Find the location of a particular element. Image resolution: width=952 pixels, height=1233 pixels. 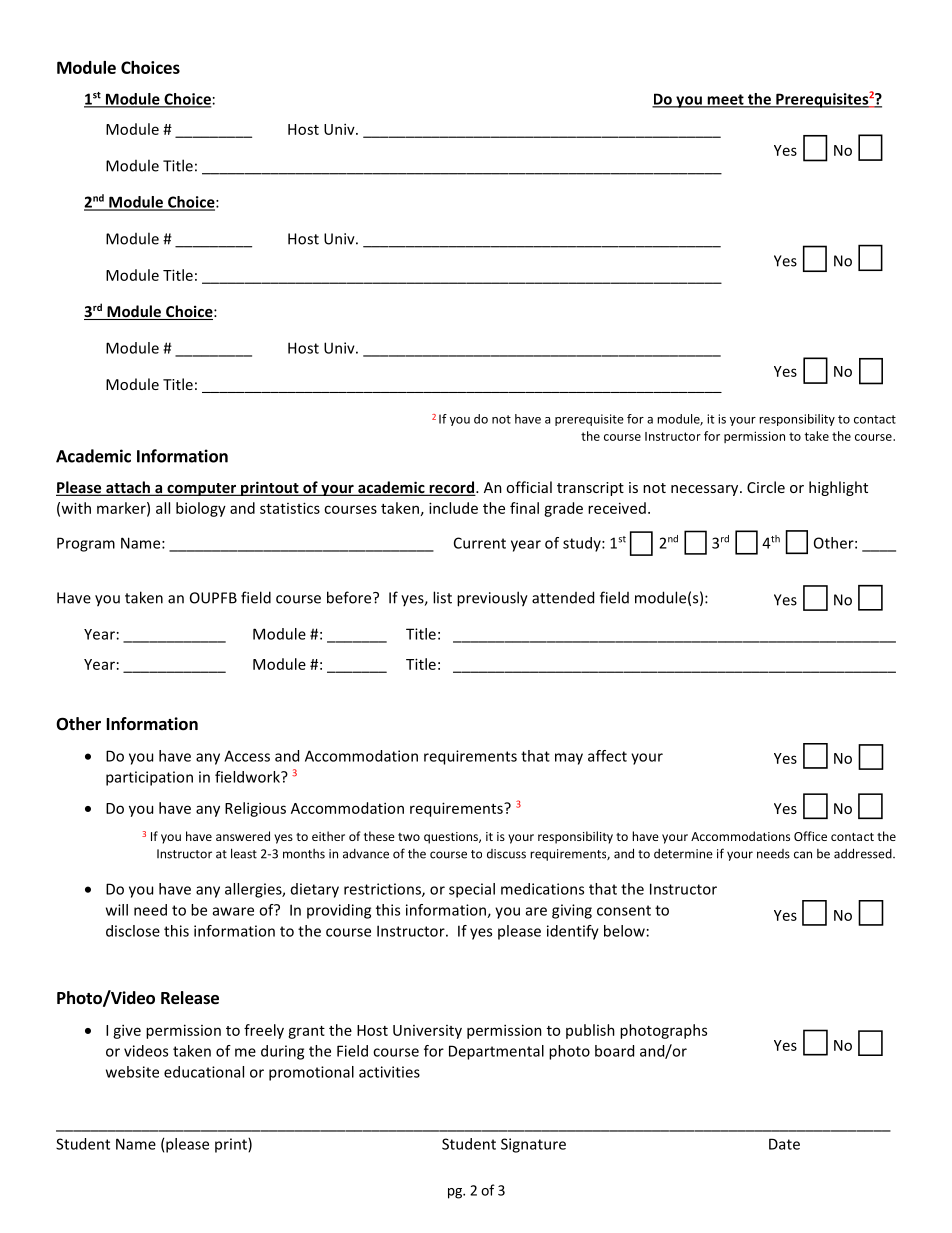

meet is located at coordinates (725, 100).
